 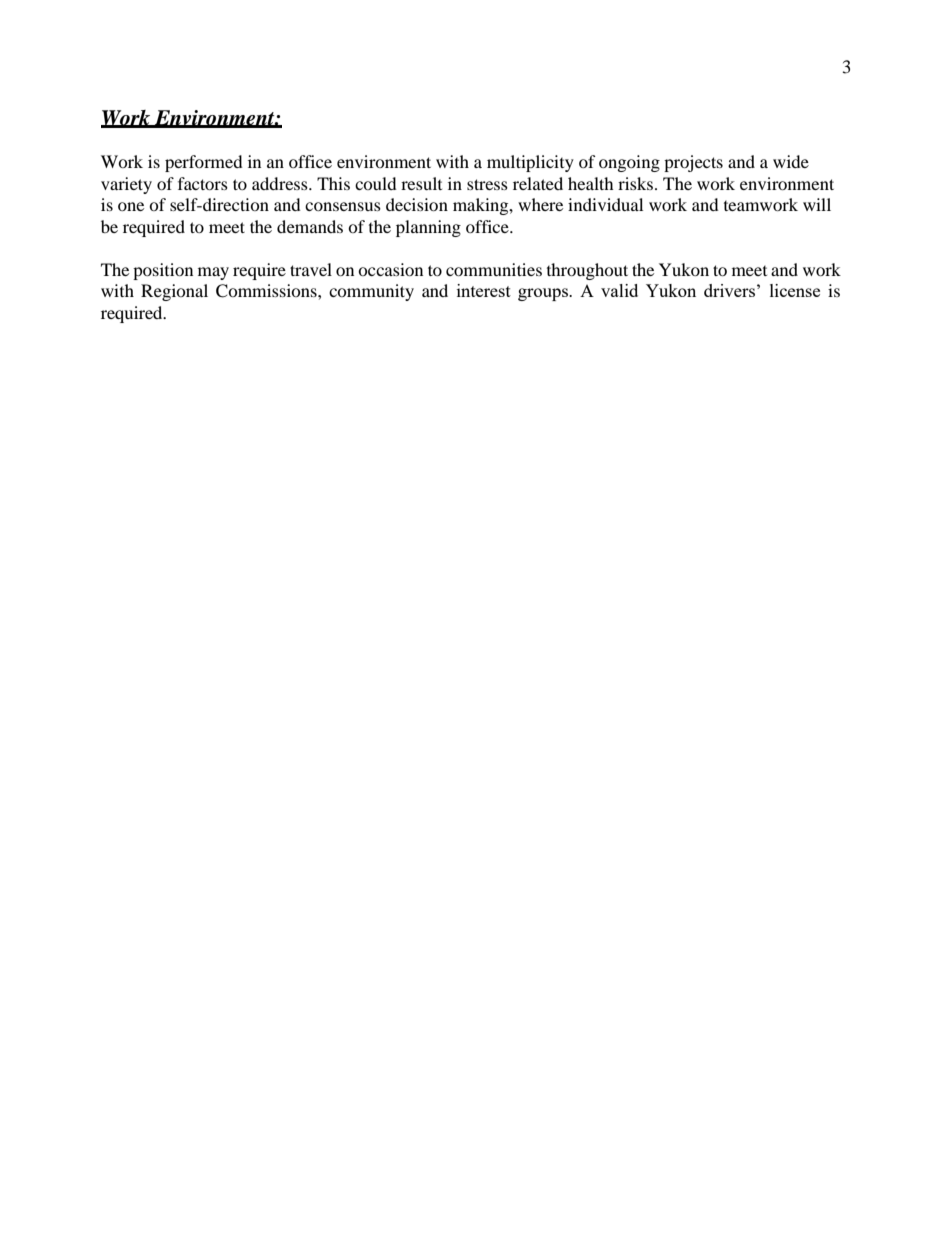 What do you see at coordinates (693, 163) in the screenshot?
I see `projects` at bounding box center [693, 163].
